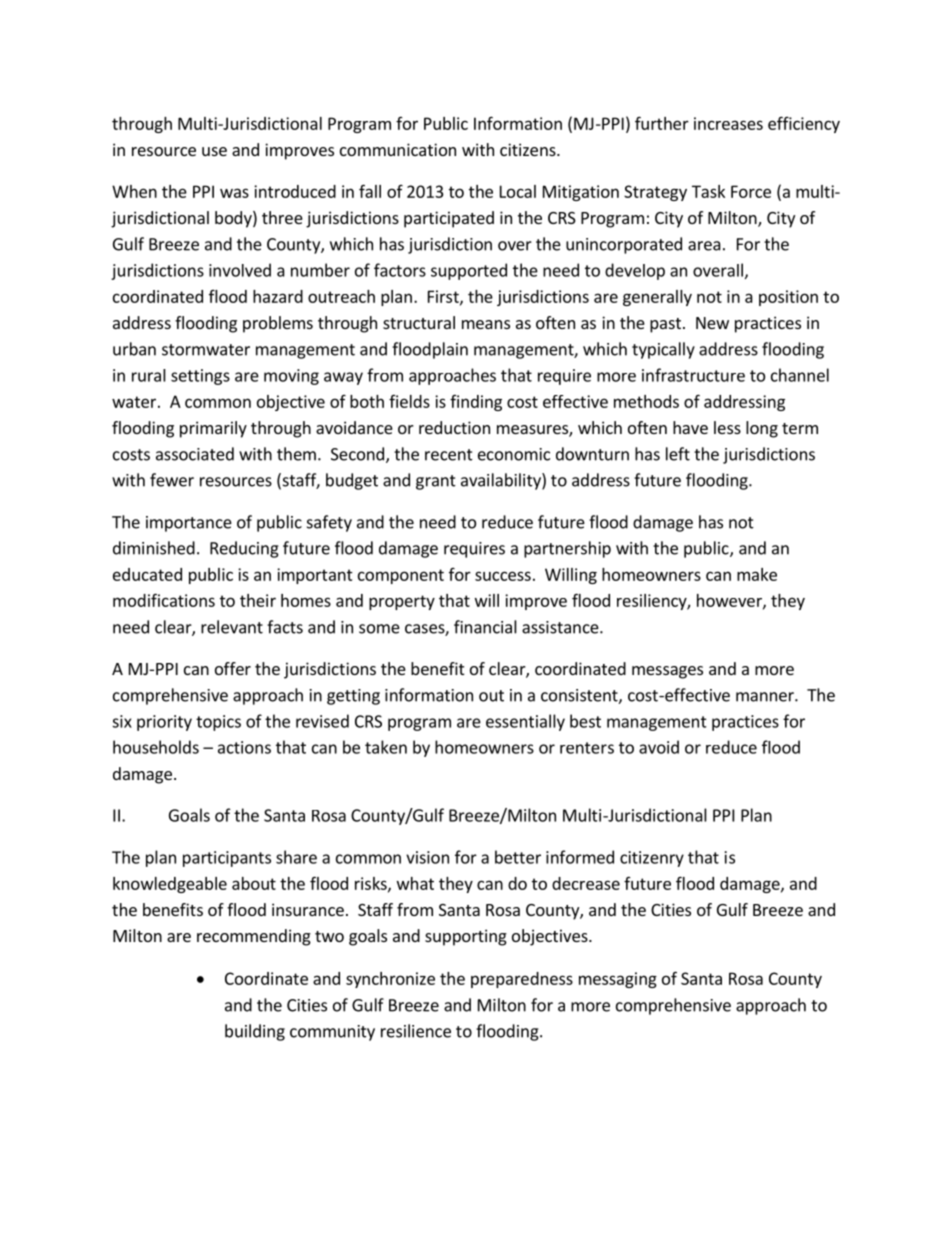 This screenshot has width=952, height=1233. I want to click on reduction, so click(454, 427).
